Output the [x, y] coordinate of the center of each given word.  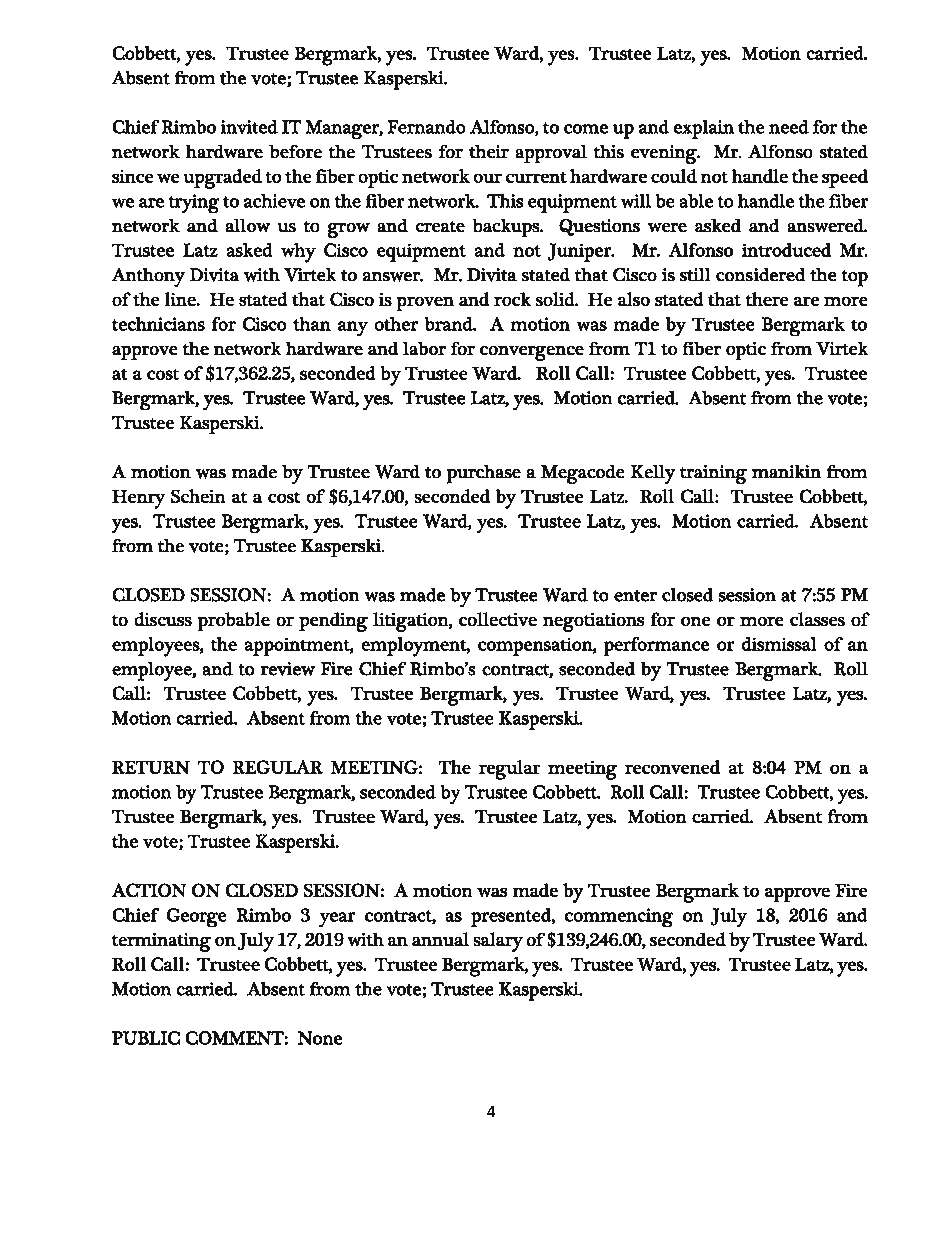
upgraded [222, 179]
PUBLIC [146, 1038]
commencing [619, 918]
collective [498, 619]
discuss [163, 619]
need [789, 127]
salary [498, 942]
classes [817, 619]
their [489, 151]
